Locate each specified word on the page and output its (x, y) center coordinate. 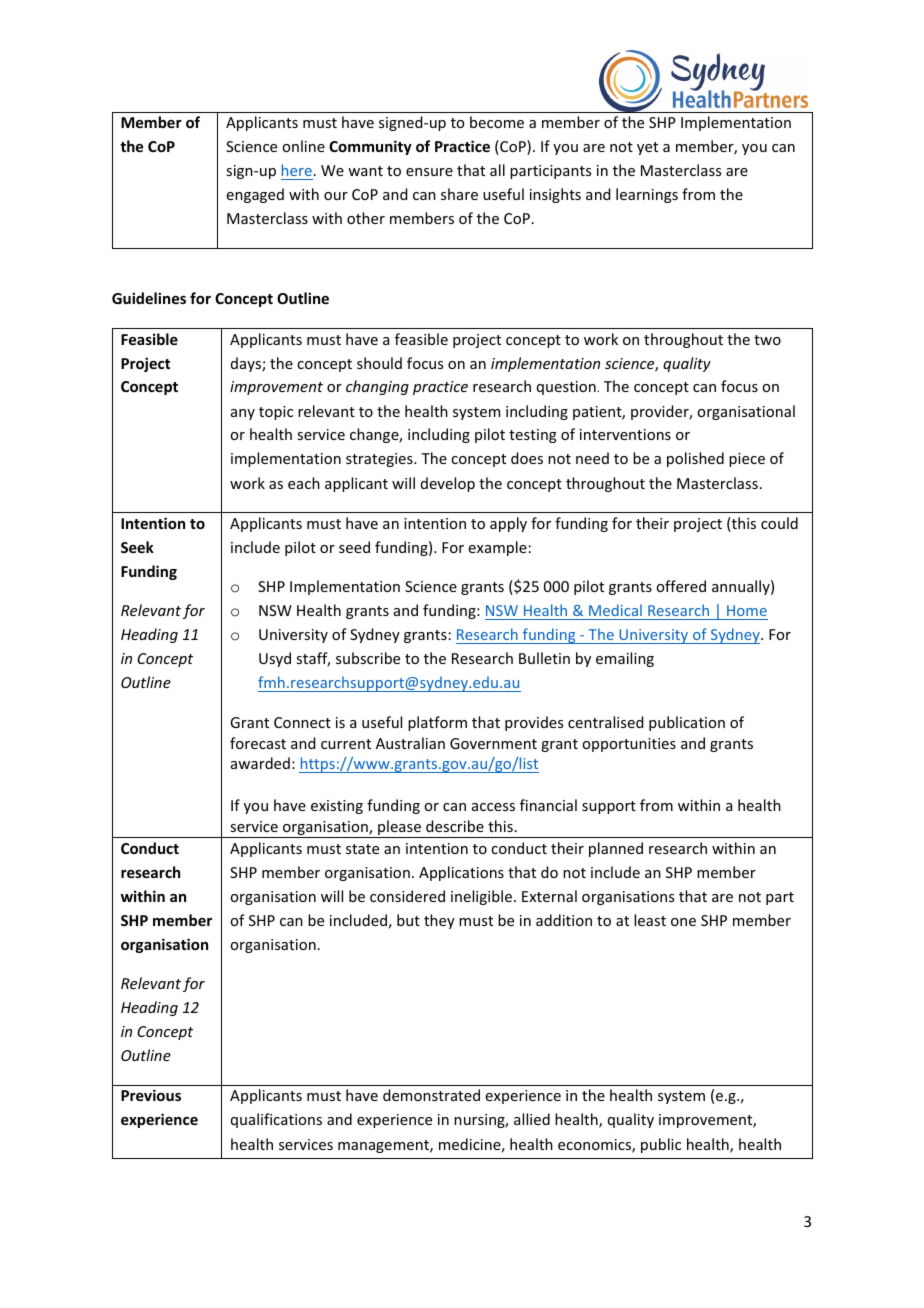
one (683, 922)
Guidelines (149, 298)
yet (647, 148)
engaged (255, 195)
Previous (151, 1095)
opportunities (629, 745)
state (362, 849)
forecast (258, 743)
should (379, 363)
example (498, 548)
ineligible (481, 897)
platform (437, 723)
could (779, 523)
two (767, 340)
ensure (429, 172)
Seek (137, 547)
